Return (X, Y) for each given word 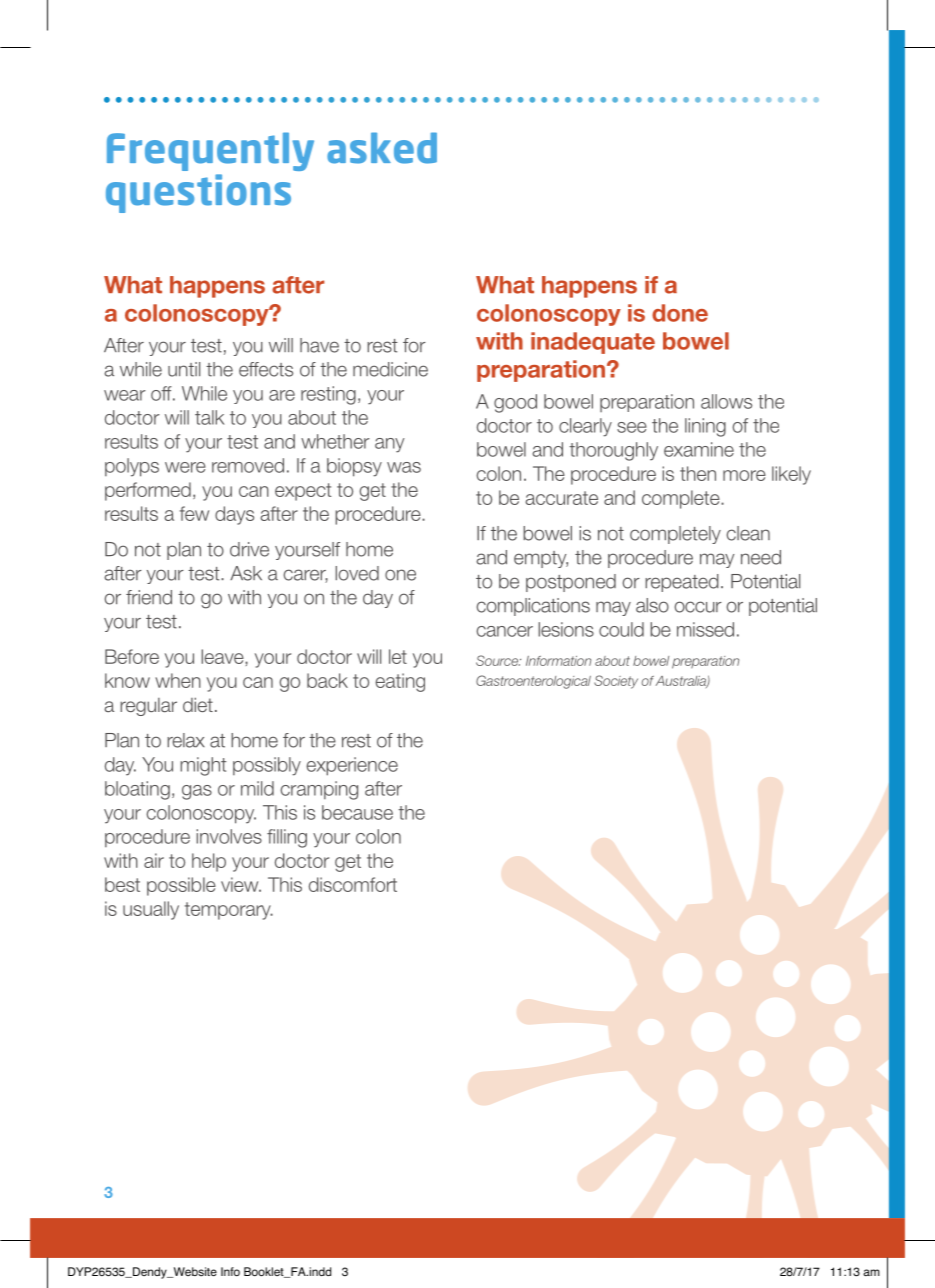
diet (198, 704)
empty (541, 559)
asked (382, 148)
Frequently (210, 151)
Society (616, 682)
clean (748, 533)
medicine (390, 369)
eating (400, 682)
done (680, 313)
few (194, 513)
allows (726, 401)
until (184, 369)
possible (181, 886)
